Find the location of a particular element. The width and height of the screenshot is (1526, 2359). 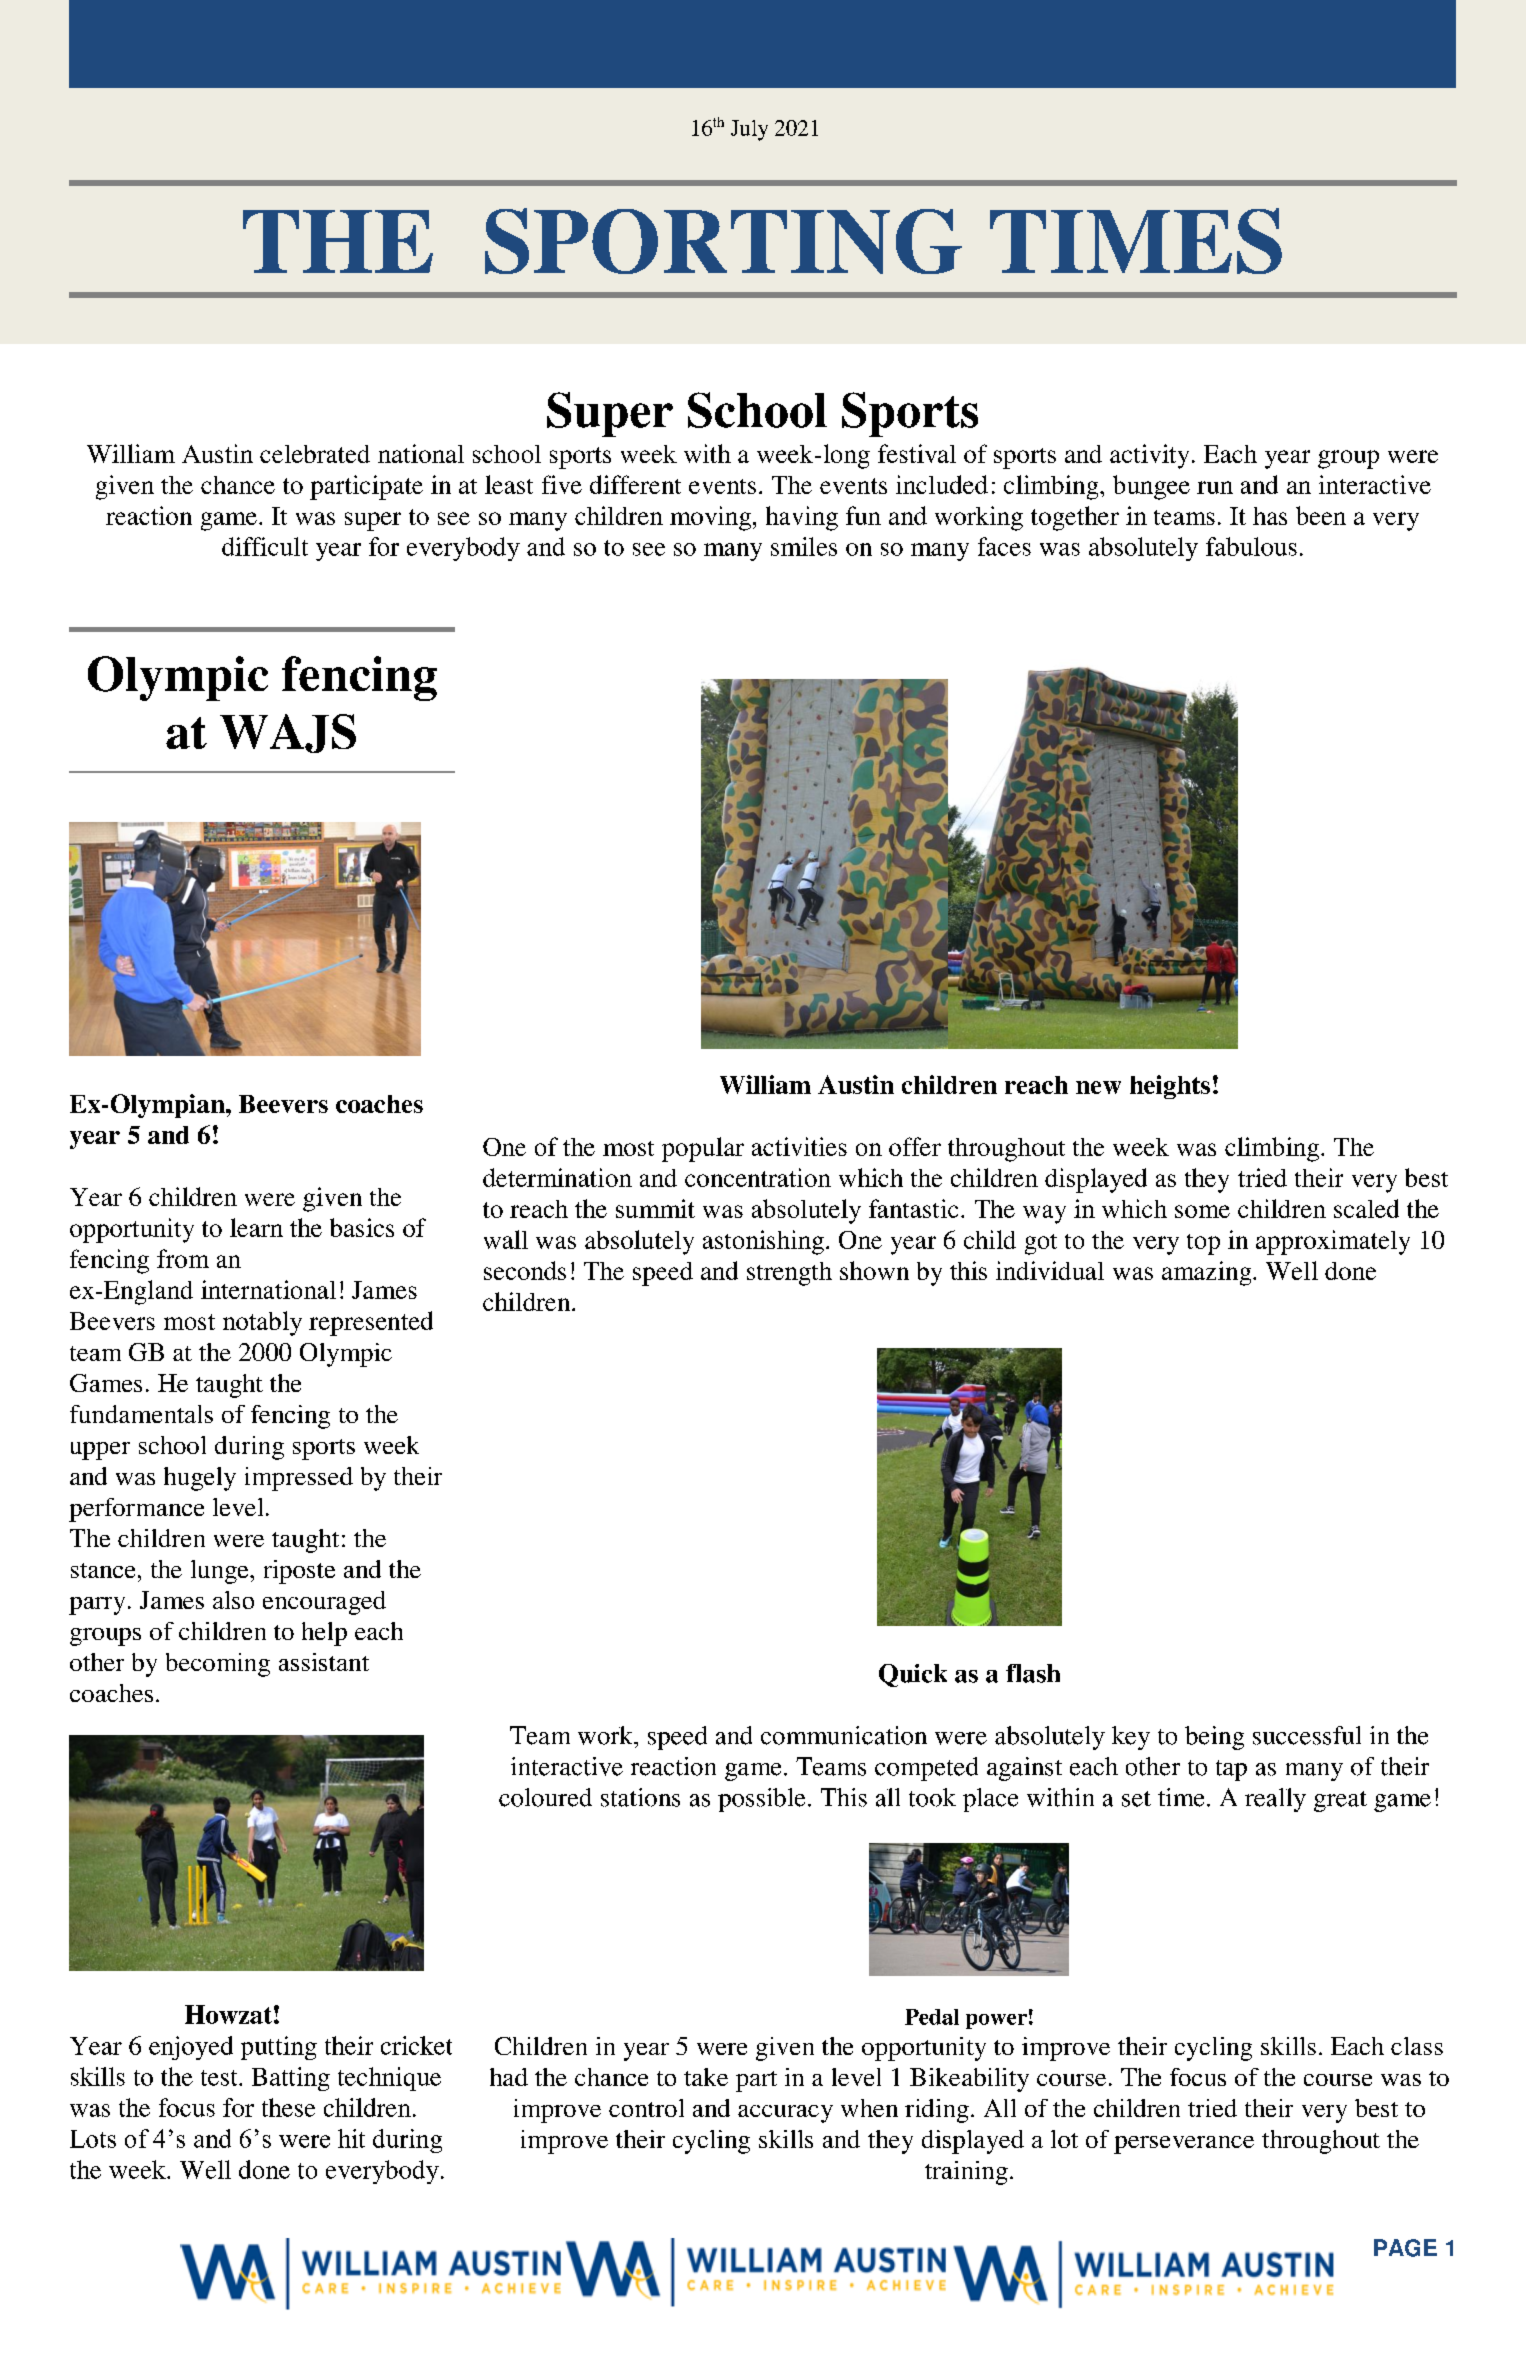

SPORTING is located at coordinates (723, 241).
